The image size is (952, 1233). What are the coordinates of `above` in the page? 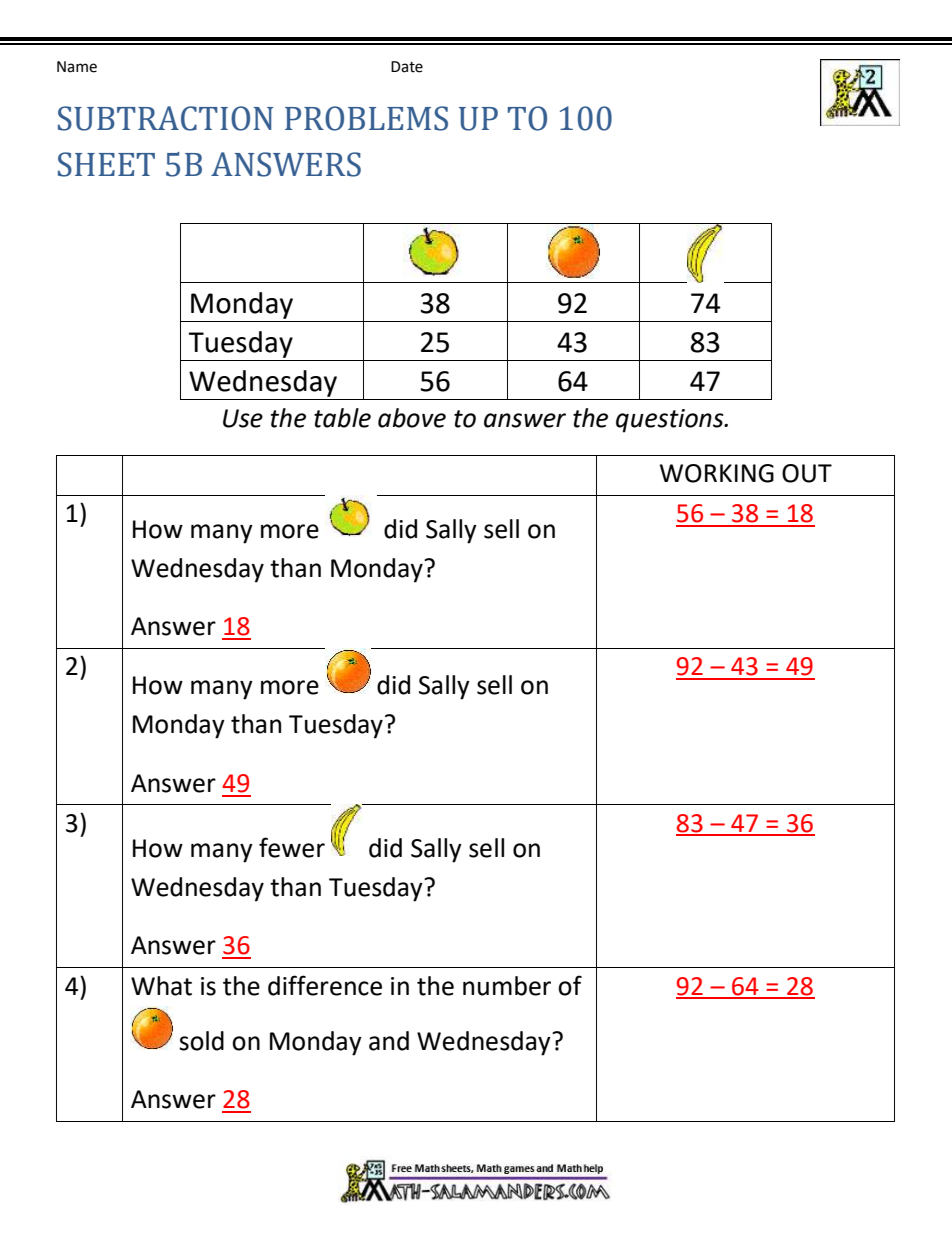 It's located at (412, 418).
